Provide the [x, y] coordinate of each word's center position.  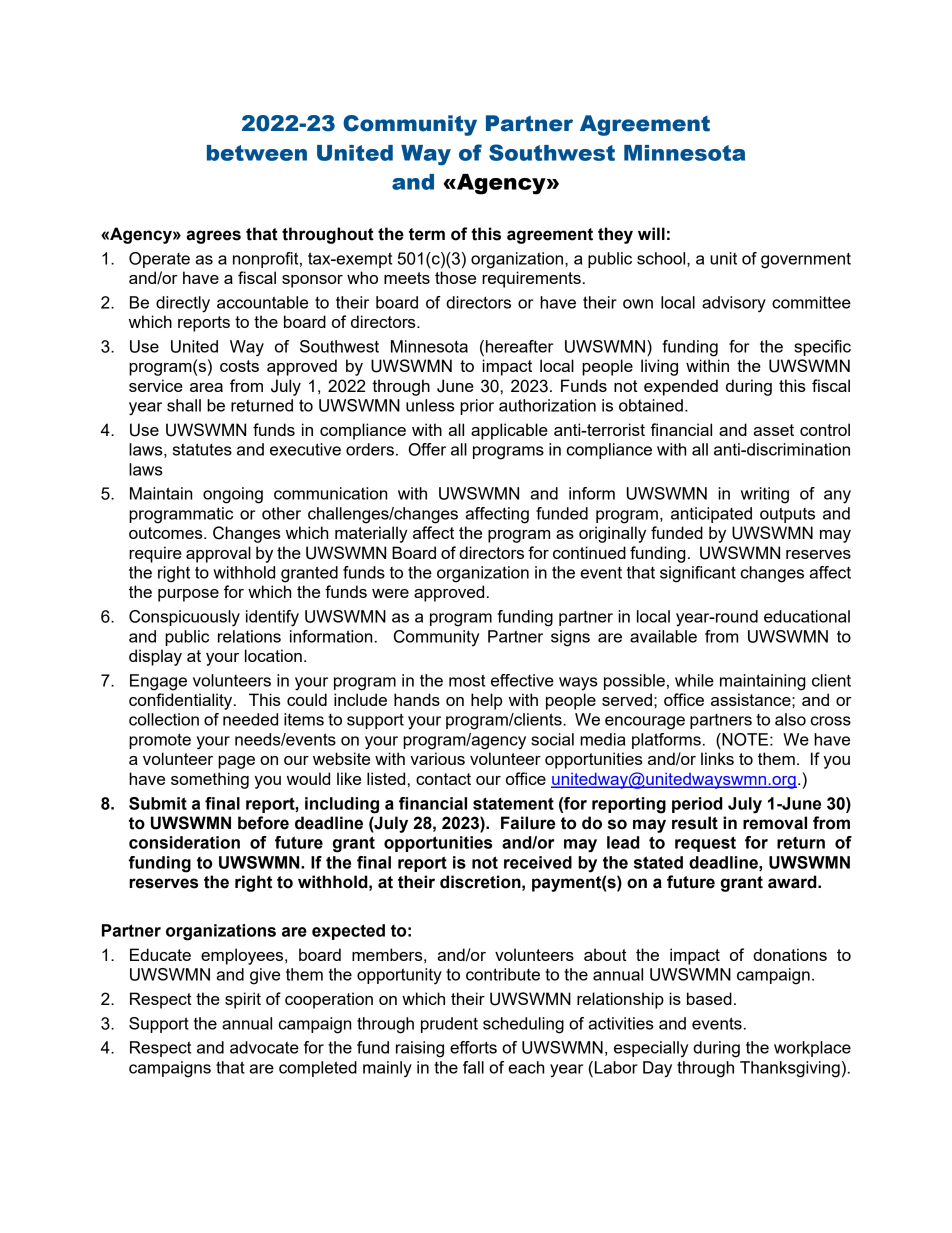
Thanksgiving [790, 1069]
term [427, 234]
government [806, 260]
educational [807, 616]
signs [570, 638]
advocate [264, 1047]
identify [272, 618]
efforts [473, 1047]
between [257, 153]
